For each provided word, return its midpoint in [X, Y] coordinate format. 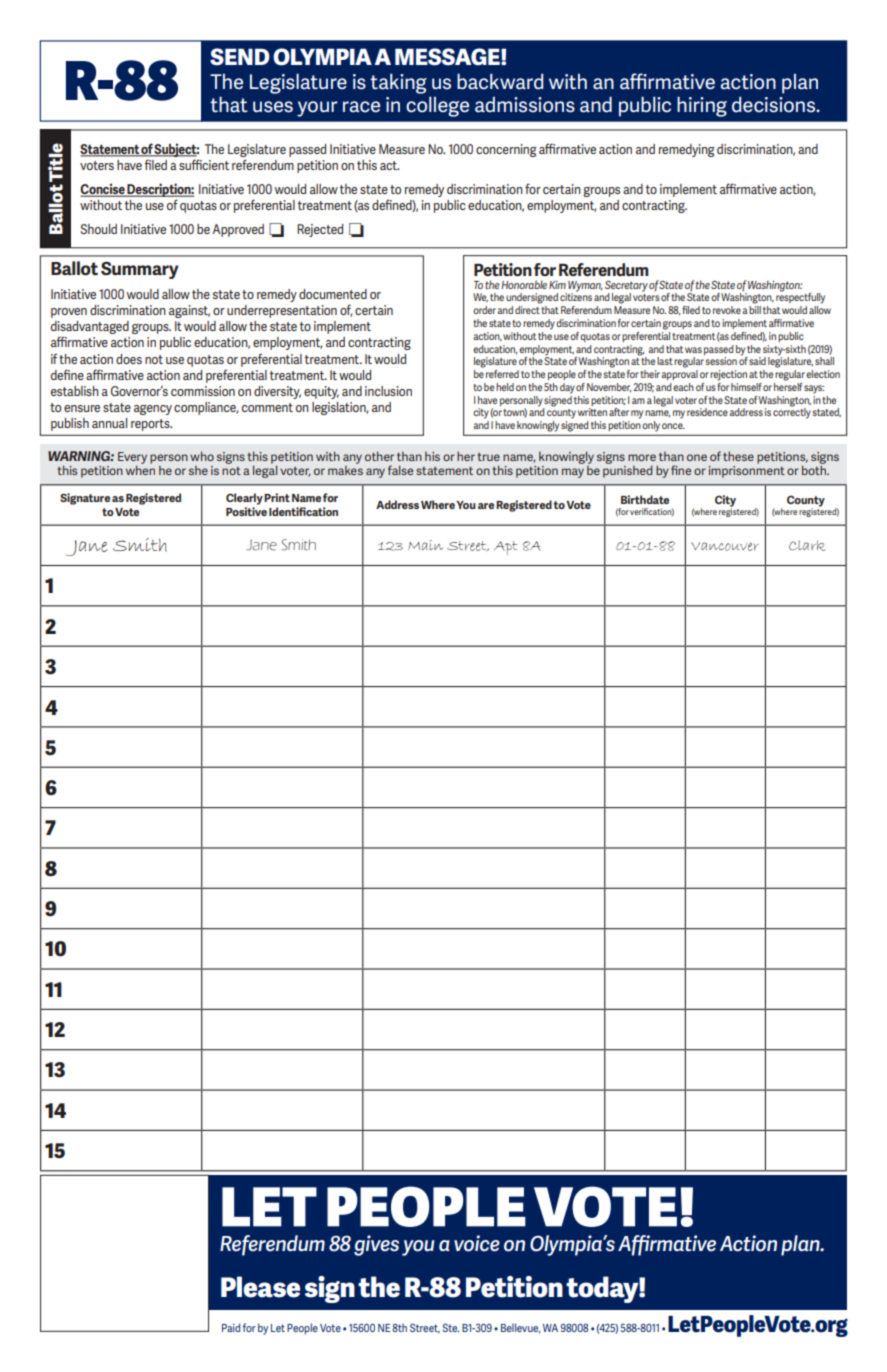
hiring [702, 106]
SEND [240, 57]
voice [477, 1243]
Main [425, 545]
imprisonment [746, 472]
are [486, 506]
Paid [231, 1327]
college [437, 106]
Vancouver [725, 546]
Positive [246, 511]
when [140, 470]
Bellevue [521, 1328]
